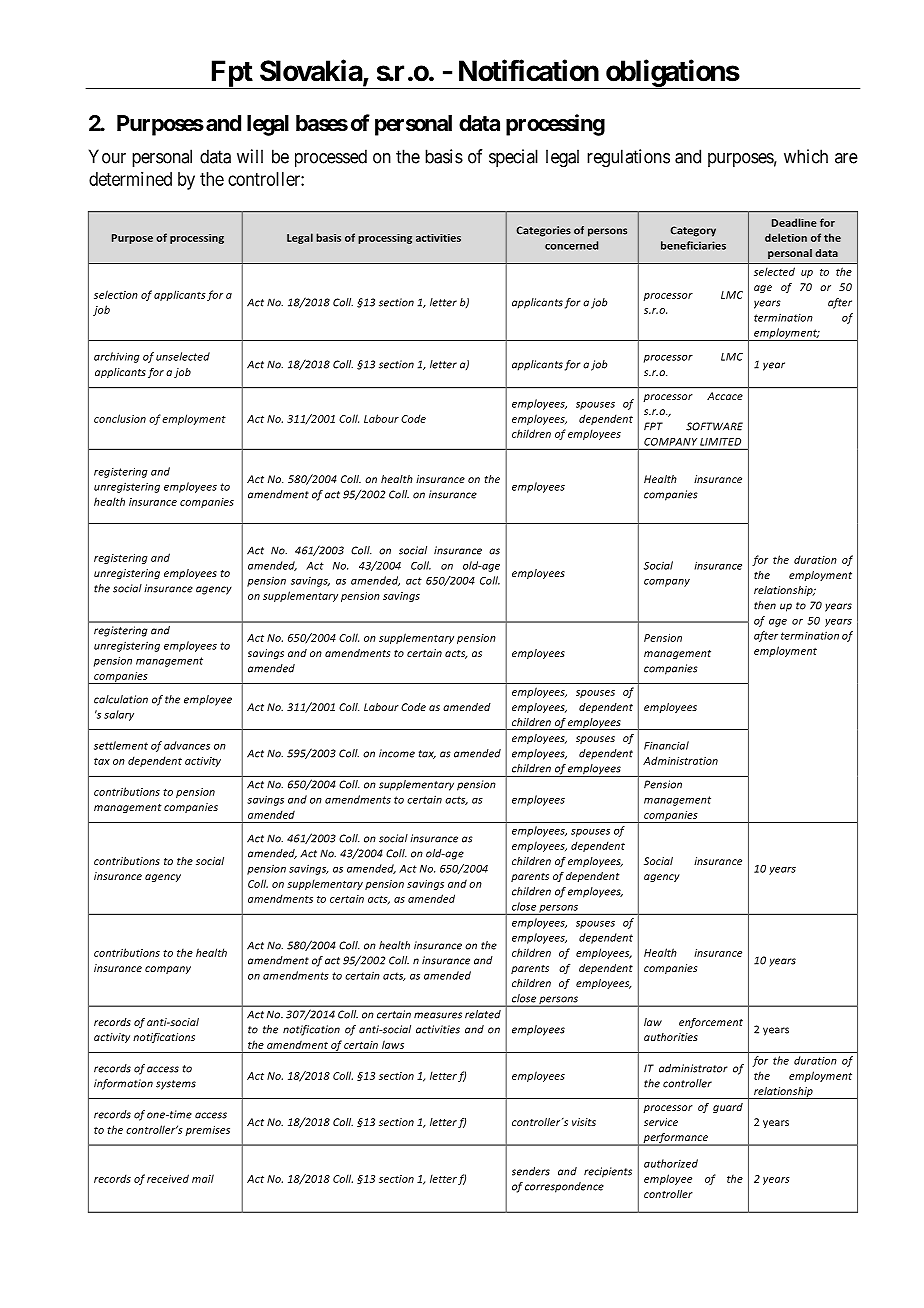 The image size is (924, 1308). Describe the element at coordinates (203, 1178) in the page. I see `mail` at that location.
